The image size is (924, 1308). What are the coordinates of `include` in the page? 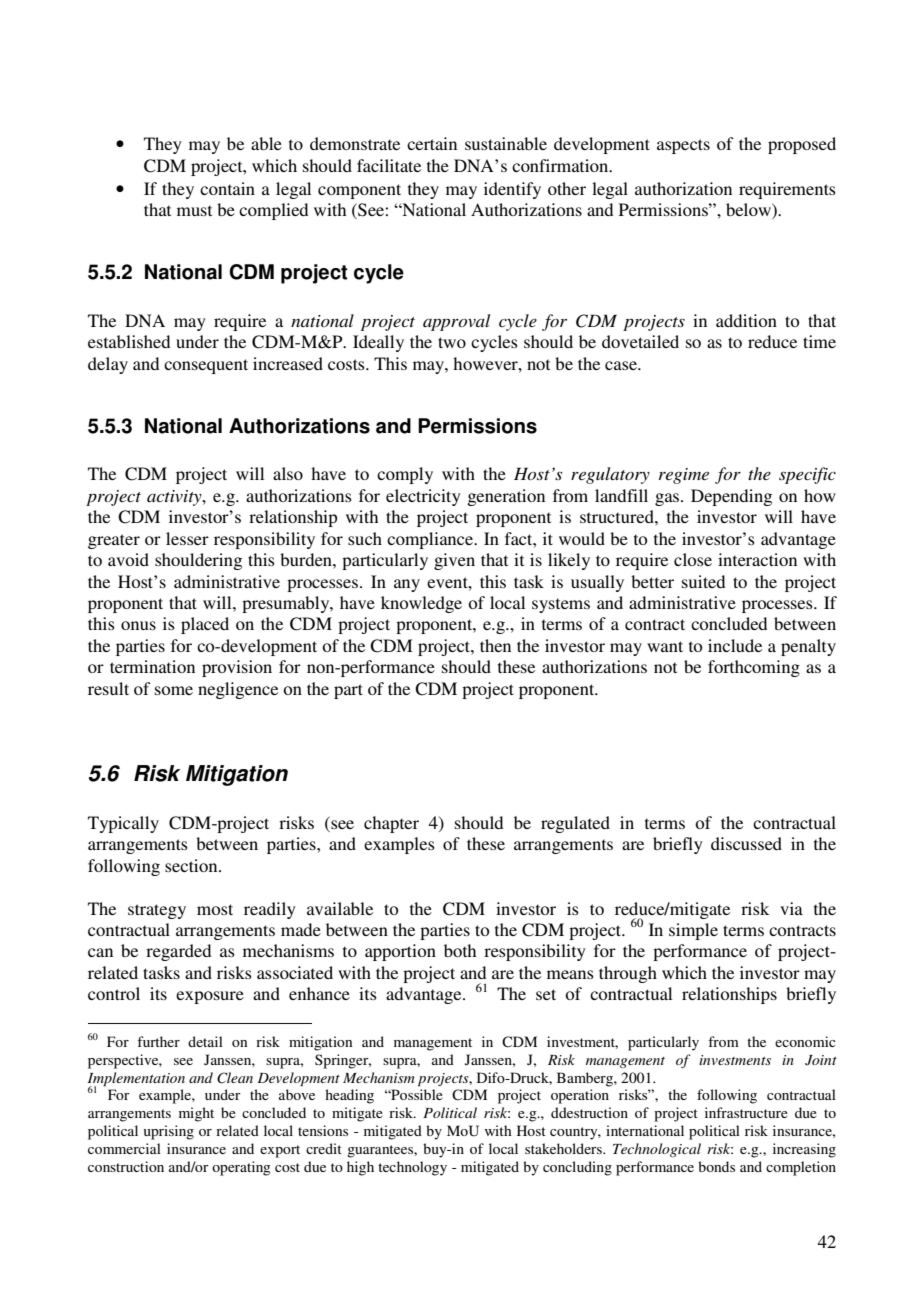 It's located at (735, 645).
